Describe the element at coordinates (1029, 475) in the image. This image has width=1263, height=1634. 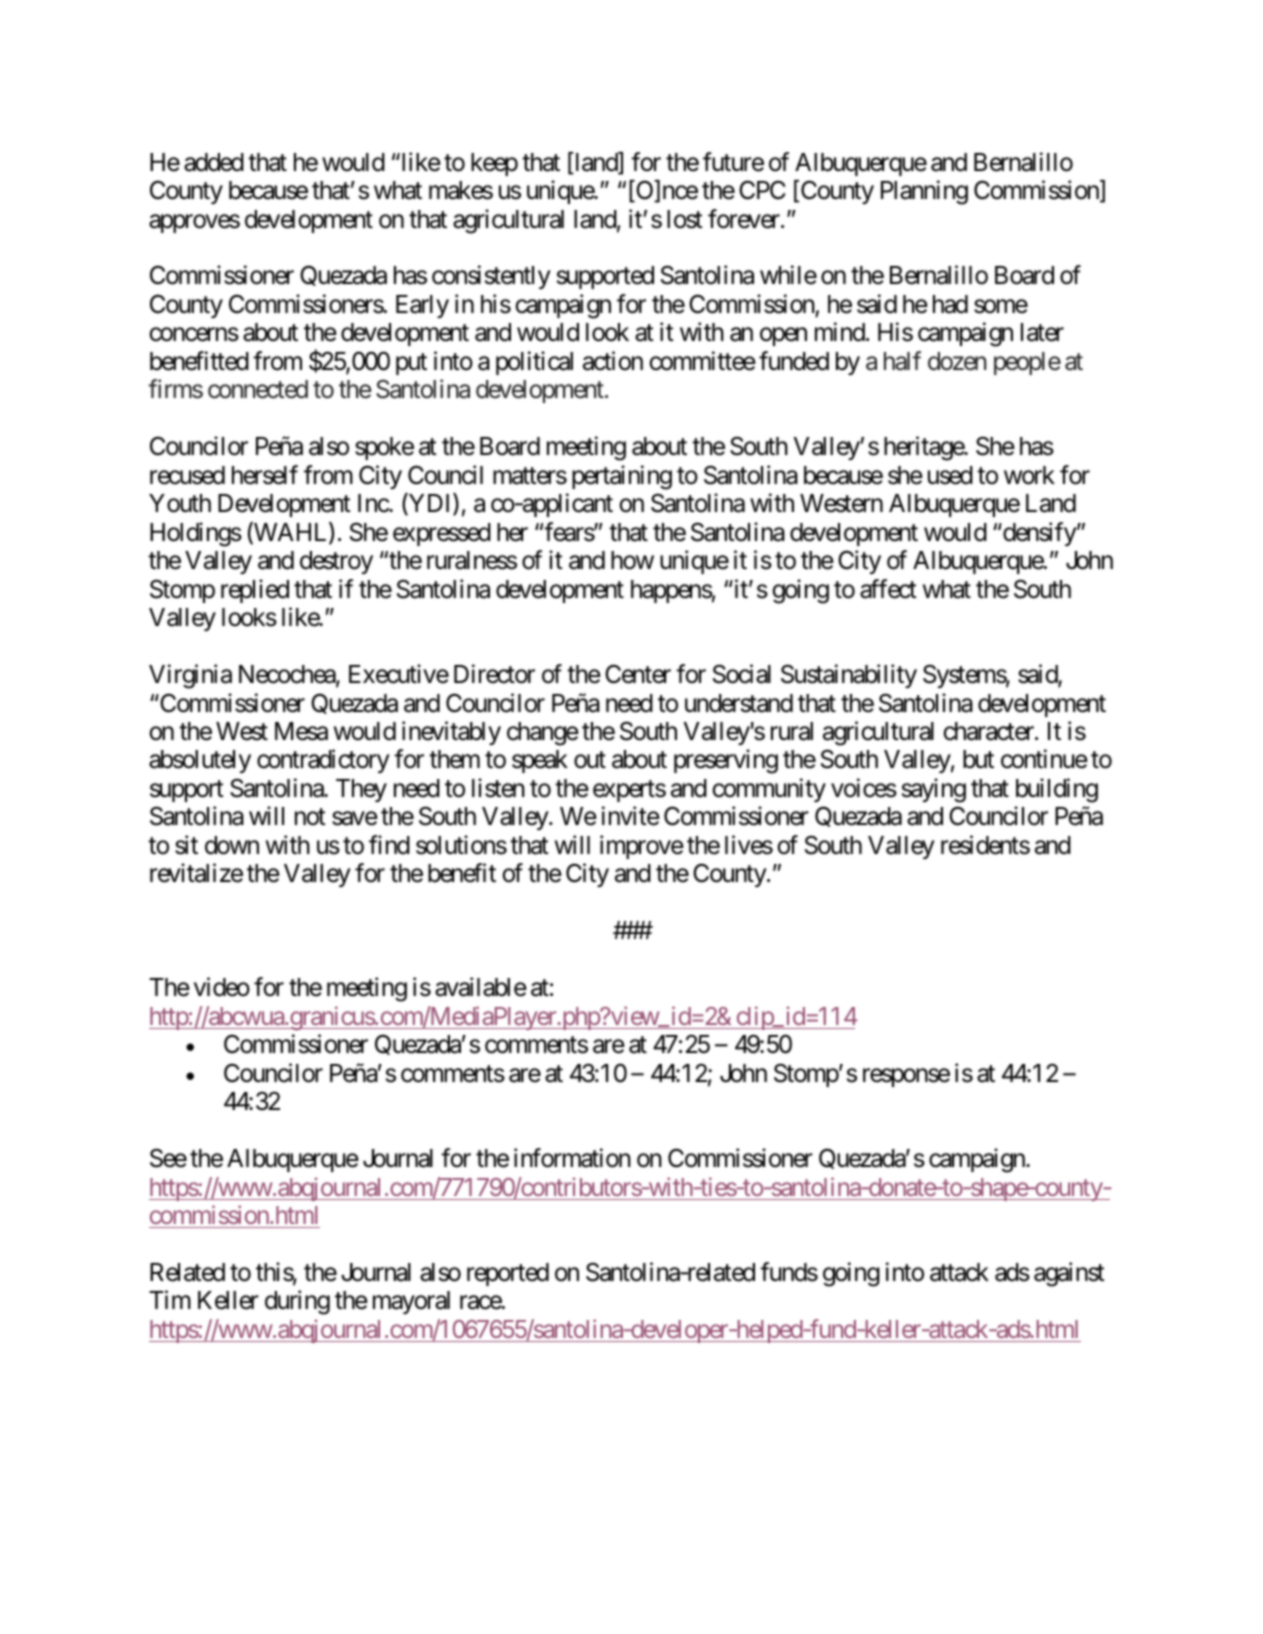
I see `work` at that location.
